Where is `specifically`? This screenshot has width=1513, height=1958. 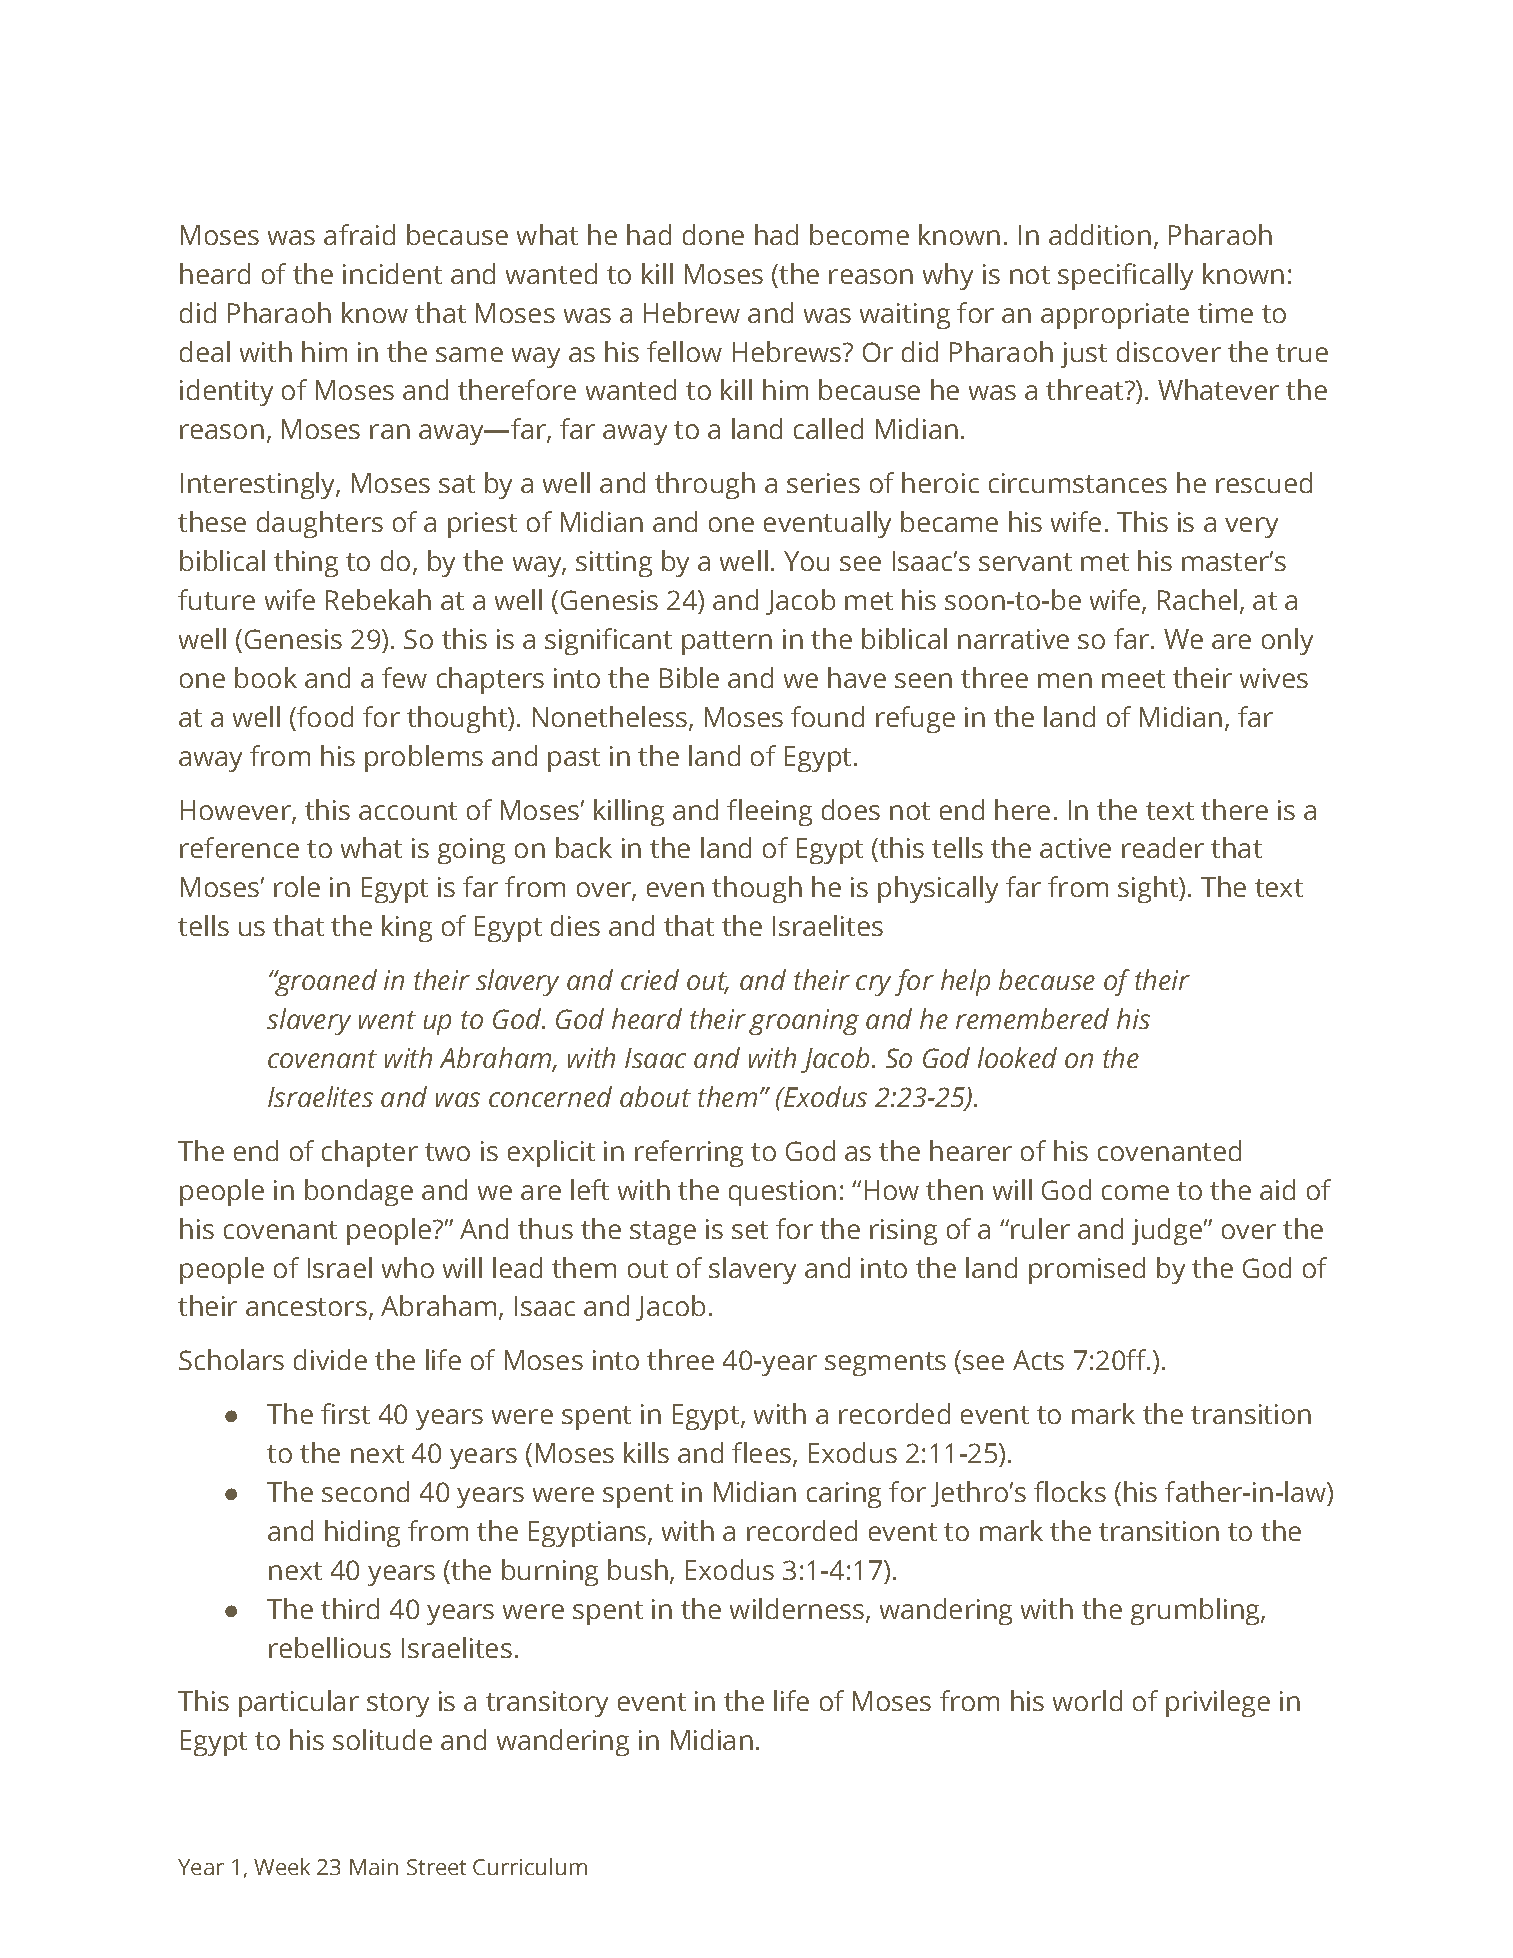
specifically is located at coordinates (1125, 276).
